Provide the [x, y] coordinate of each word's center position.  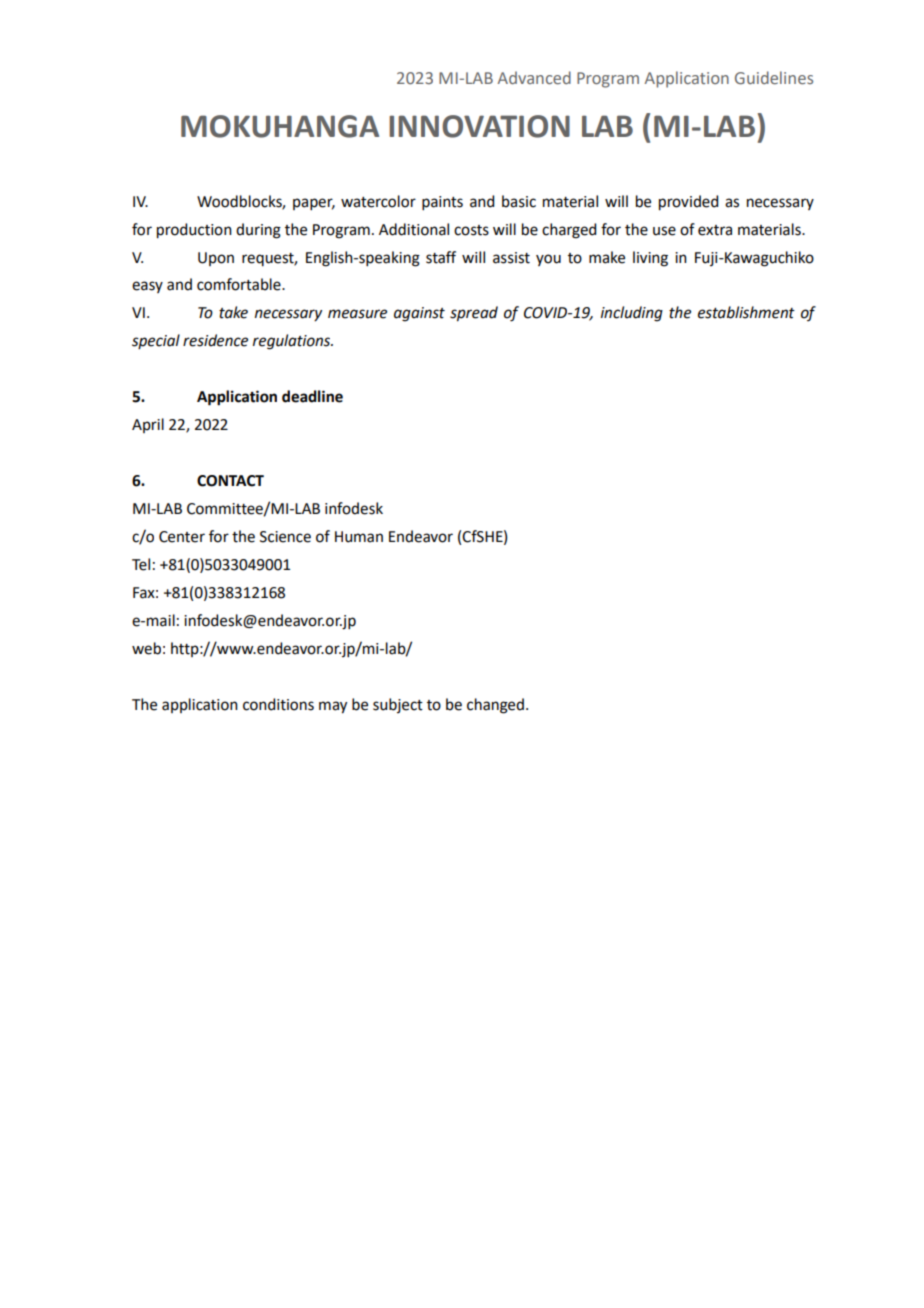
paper [314, 204]
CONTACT [230, 481]
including [632, 314]
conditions [278, 704]
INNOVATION [479, 126]
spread [474, 314]
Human [359, 537]
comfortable [240, 284]
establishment [746, 312]
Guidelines [774, 77]
